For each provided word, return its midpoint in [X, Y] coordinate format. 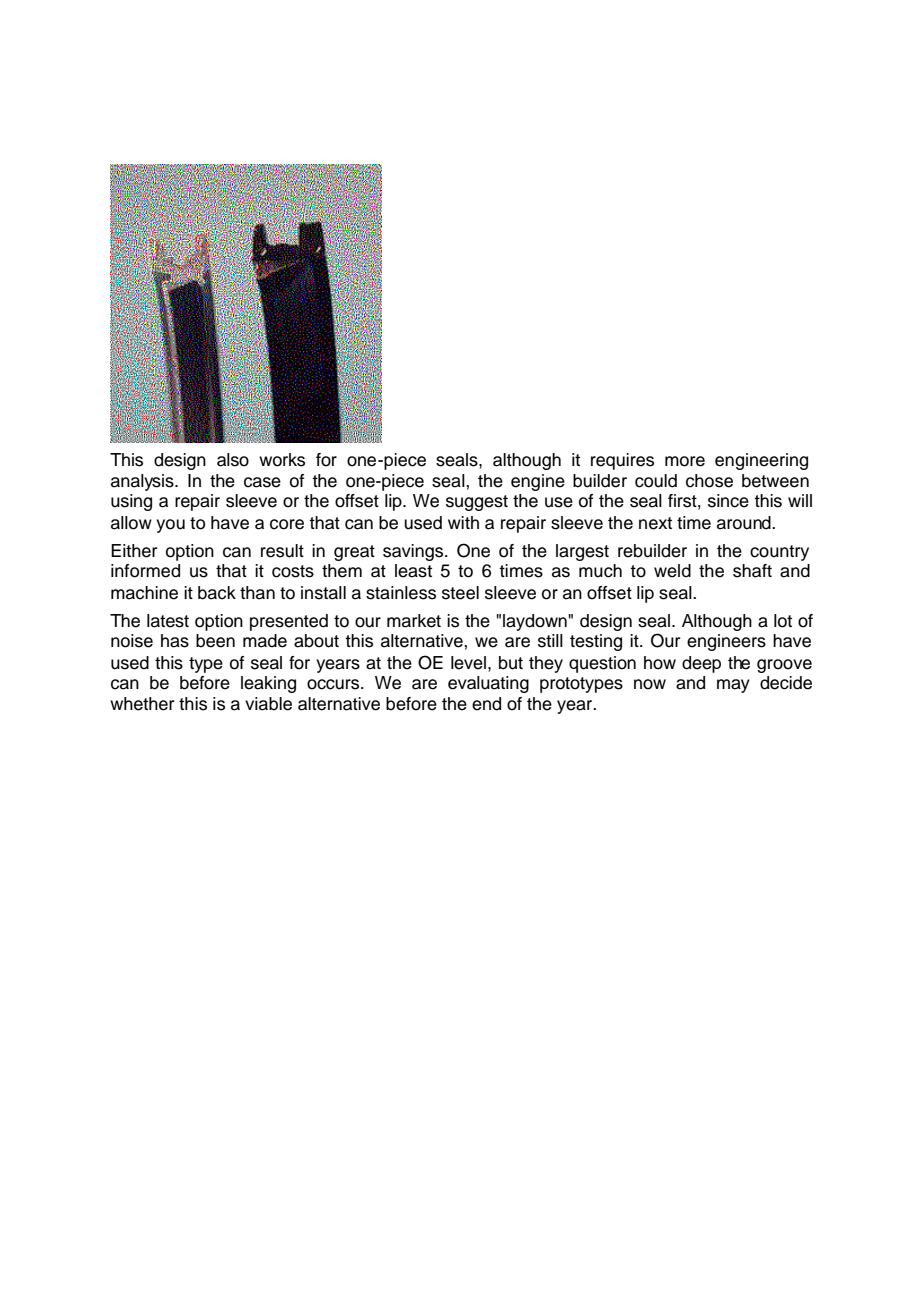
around [745, 523]
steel [460, 593]
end [486, 704]
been [215, 641]
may [733, 686]
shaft [752, 571]
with [463, 522]
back [217, 593]
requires [622, 461]
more [685, 461]
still [550, 641]
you [170, 526]
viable [268, 704]
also [233, 460]
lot [783, 621]
